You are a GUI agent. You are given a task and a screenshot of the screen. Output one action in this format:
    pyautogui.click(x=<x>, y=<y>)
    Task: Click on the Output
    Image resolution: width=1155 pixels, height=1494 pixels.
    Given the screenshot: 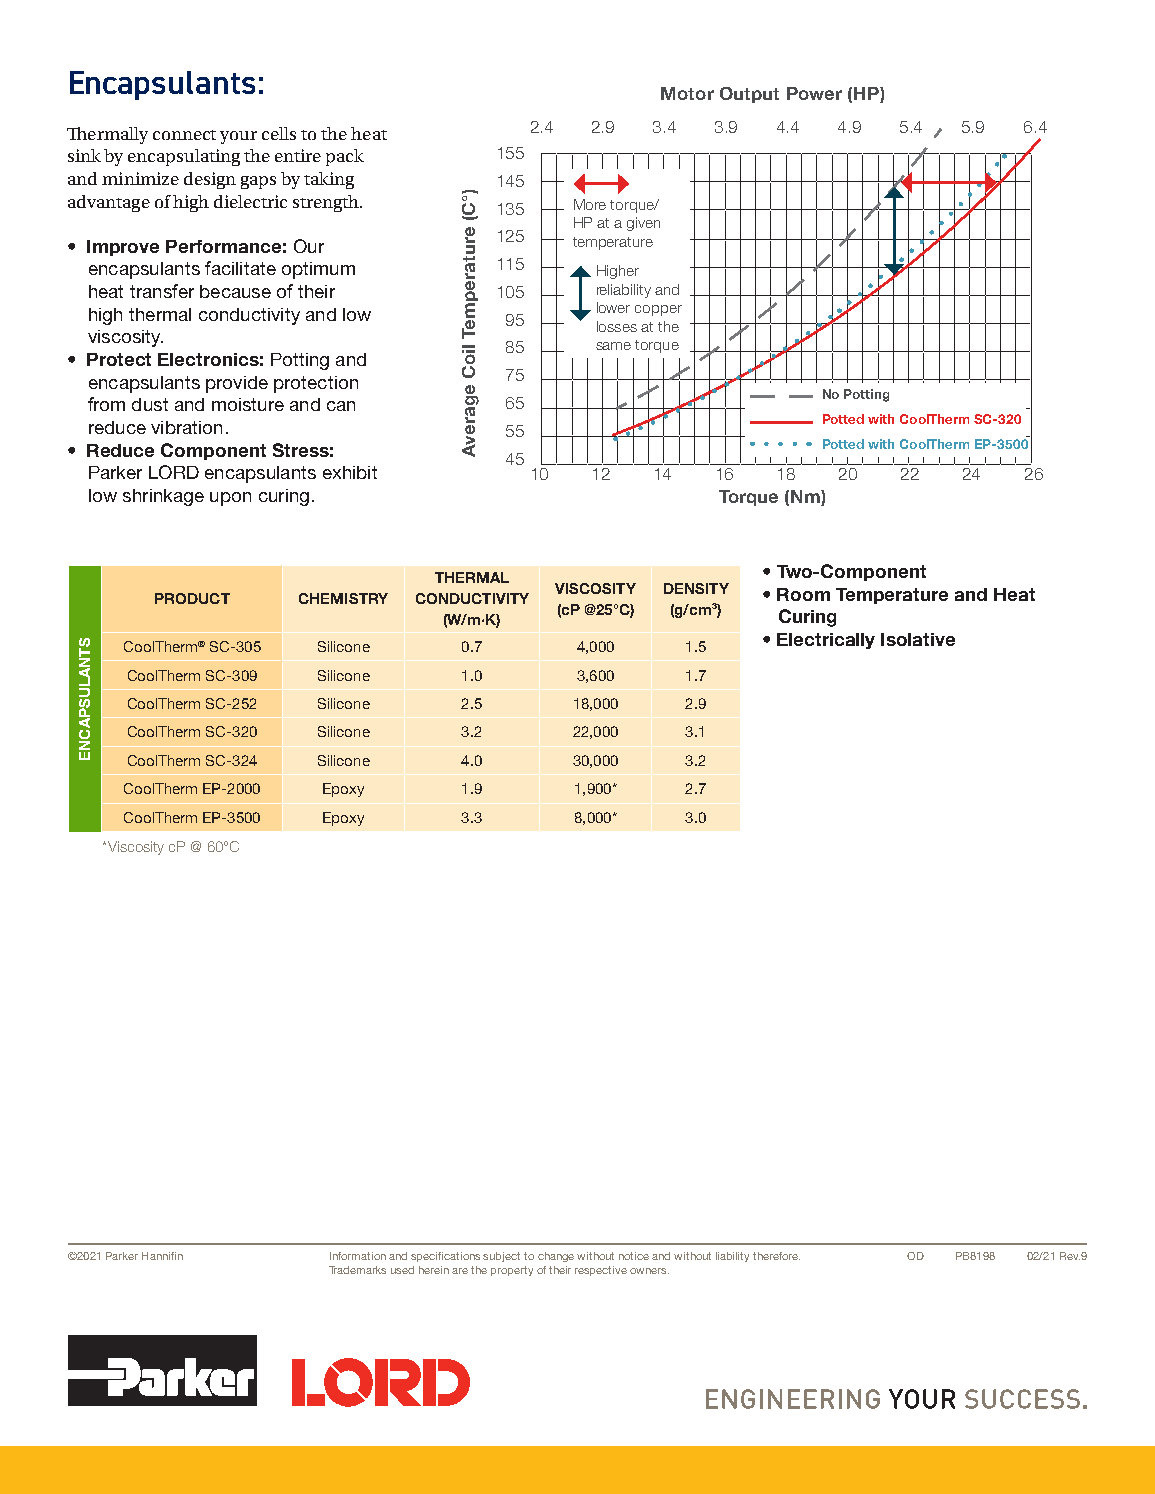 What is the action you would take?
    pyautogui.click(x=749, y=95)
